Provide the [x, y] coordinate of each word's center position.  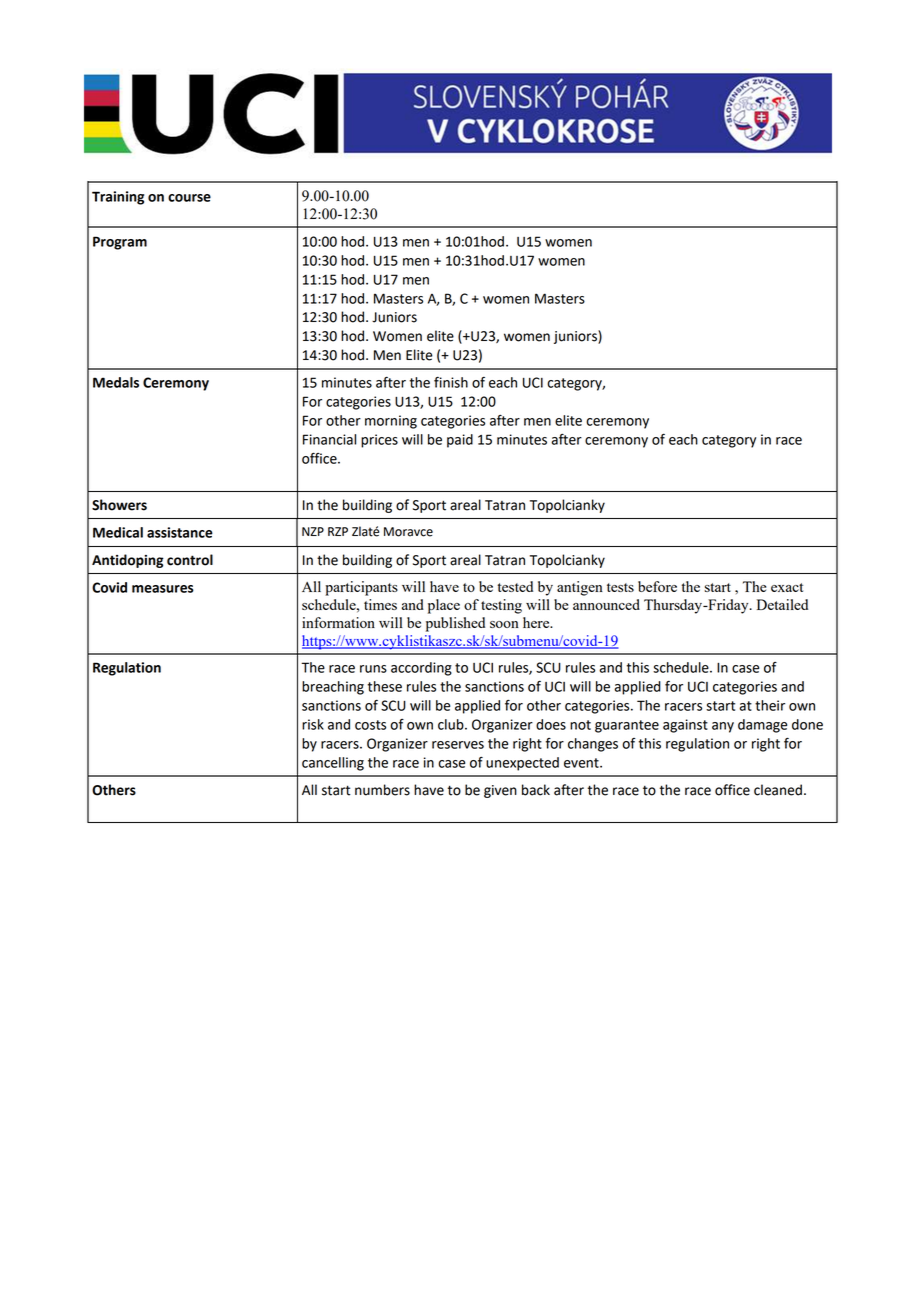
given [500, 791]
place [444, 606]
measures [163, 589]
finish [451, 382]
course [189, 198]
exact [787, 587]
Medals [116, 382]
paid [460, 441]
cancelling [333, 764]
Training [118, 198]
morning [391, 422]
